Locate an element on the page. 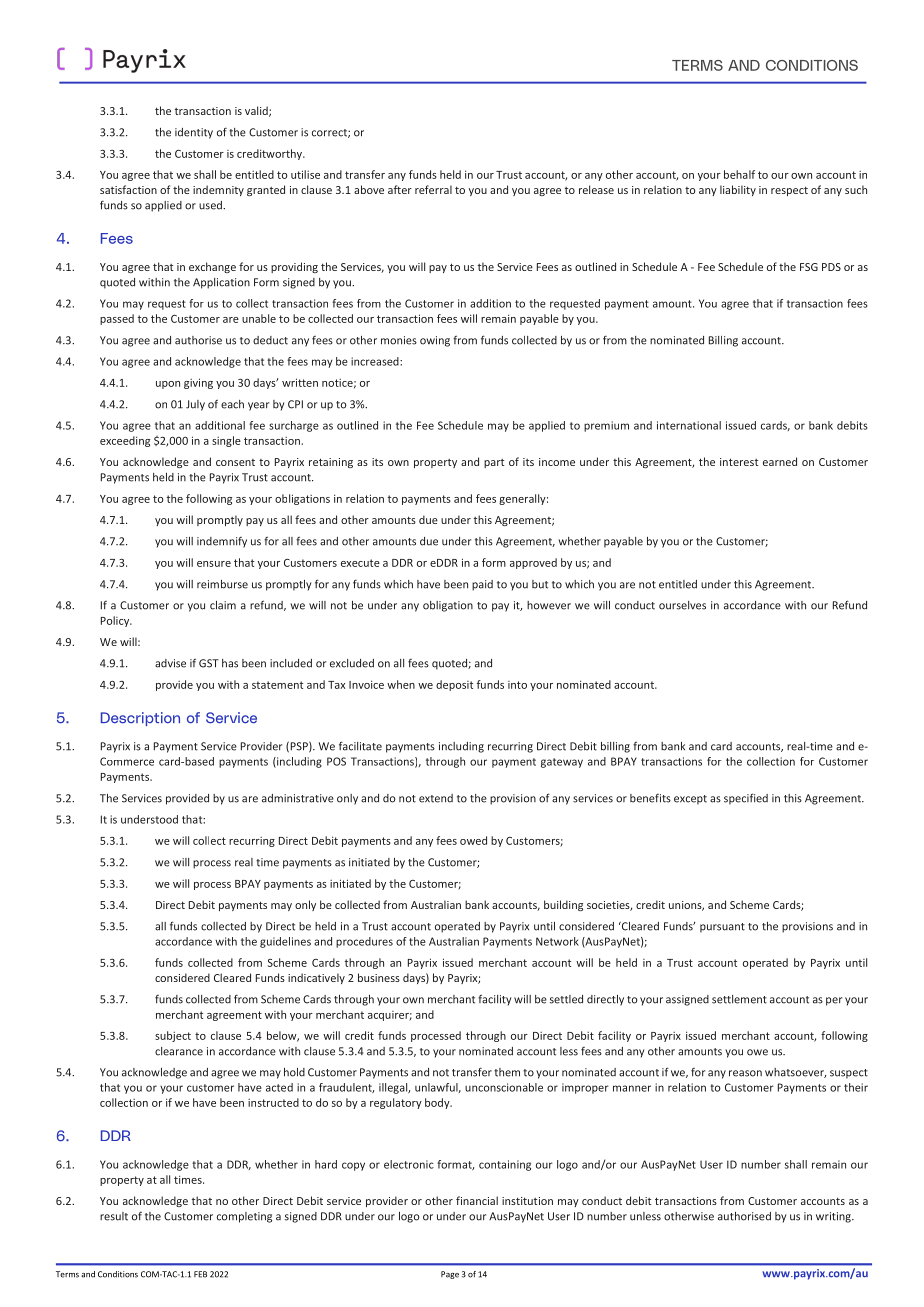 The image size is (924, 1307). earned is located at coordinates (780, 461).
